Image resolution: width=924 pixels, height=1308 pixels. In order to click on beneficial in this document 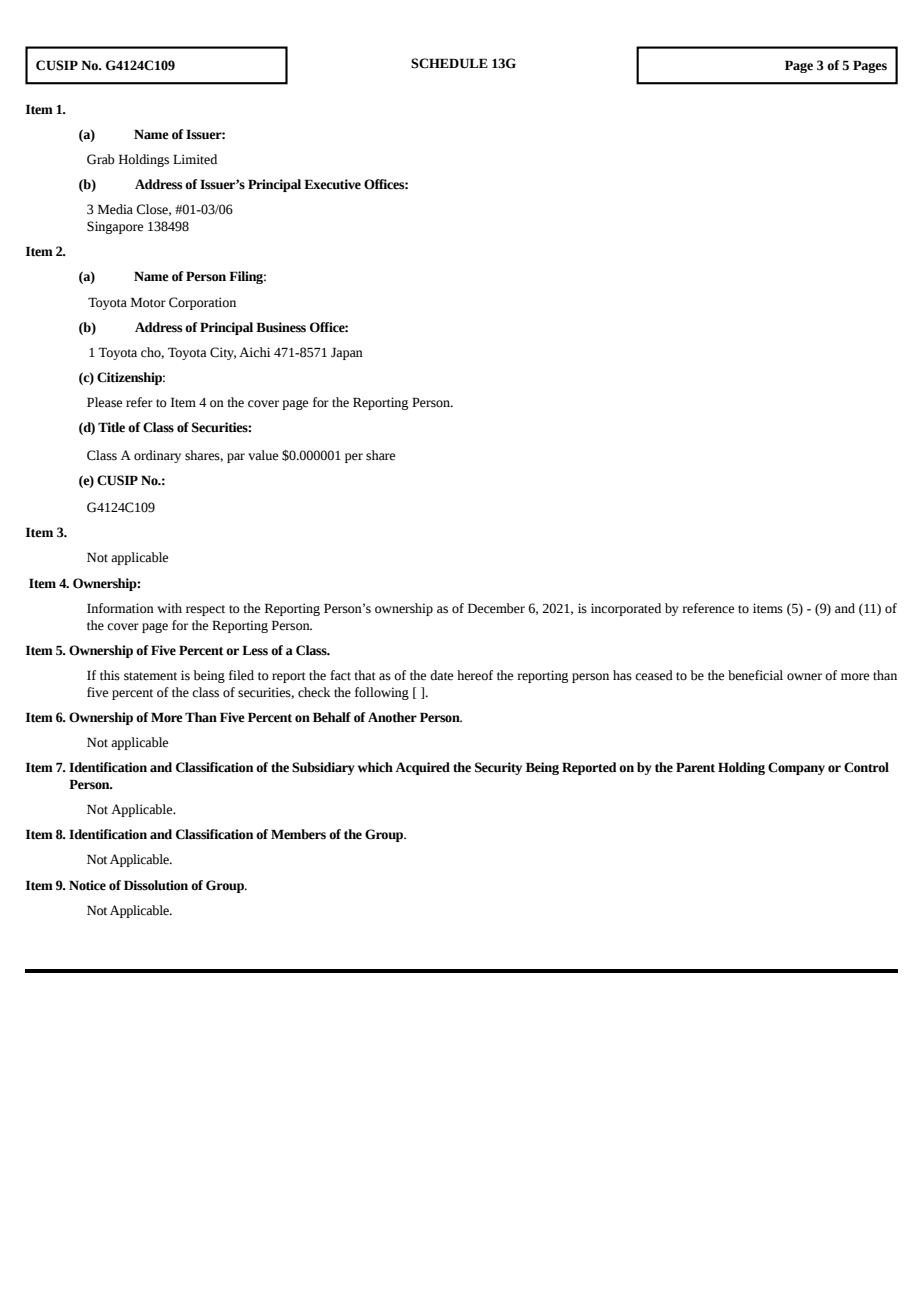, I will do `click(755, 675)`.
